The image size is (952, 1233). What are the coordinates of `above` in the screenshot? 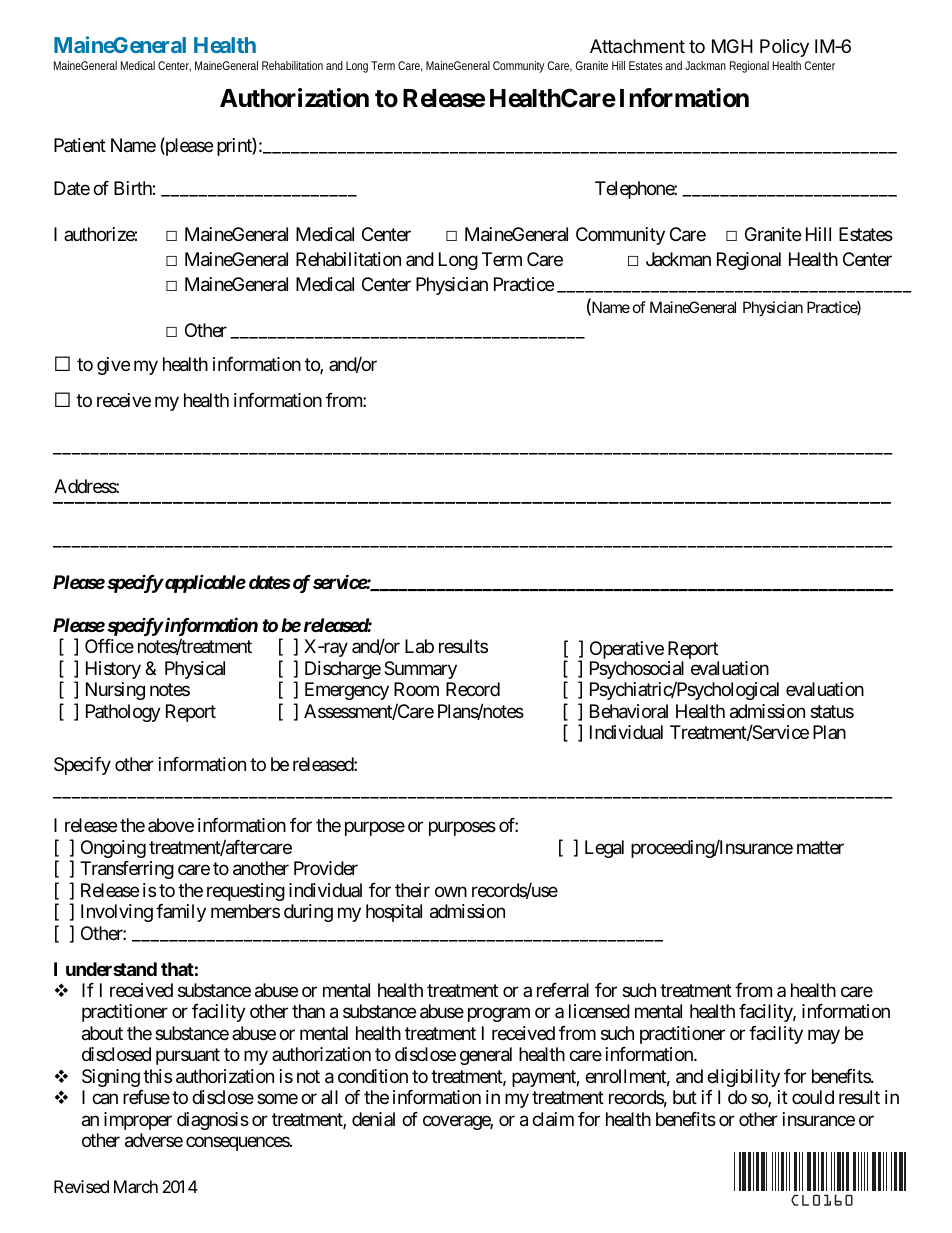 It's located at (171, 825).
